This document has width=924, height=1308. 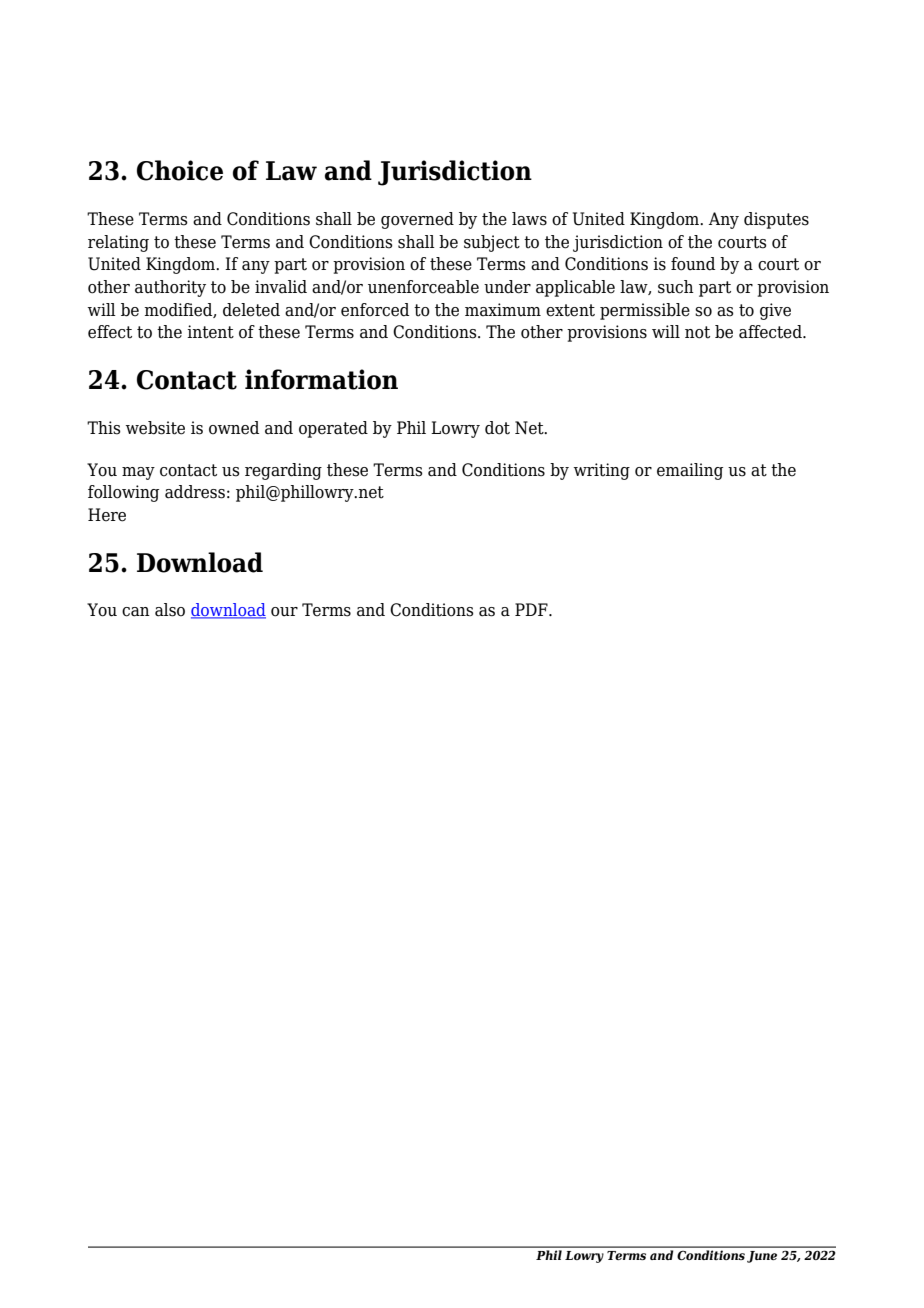 I want to click on such, so click(x=676, y=287).
